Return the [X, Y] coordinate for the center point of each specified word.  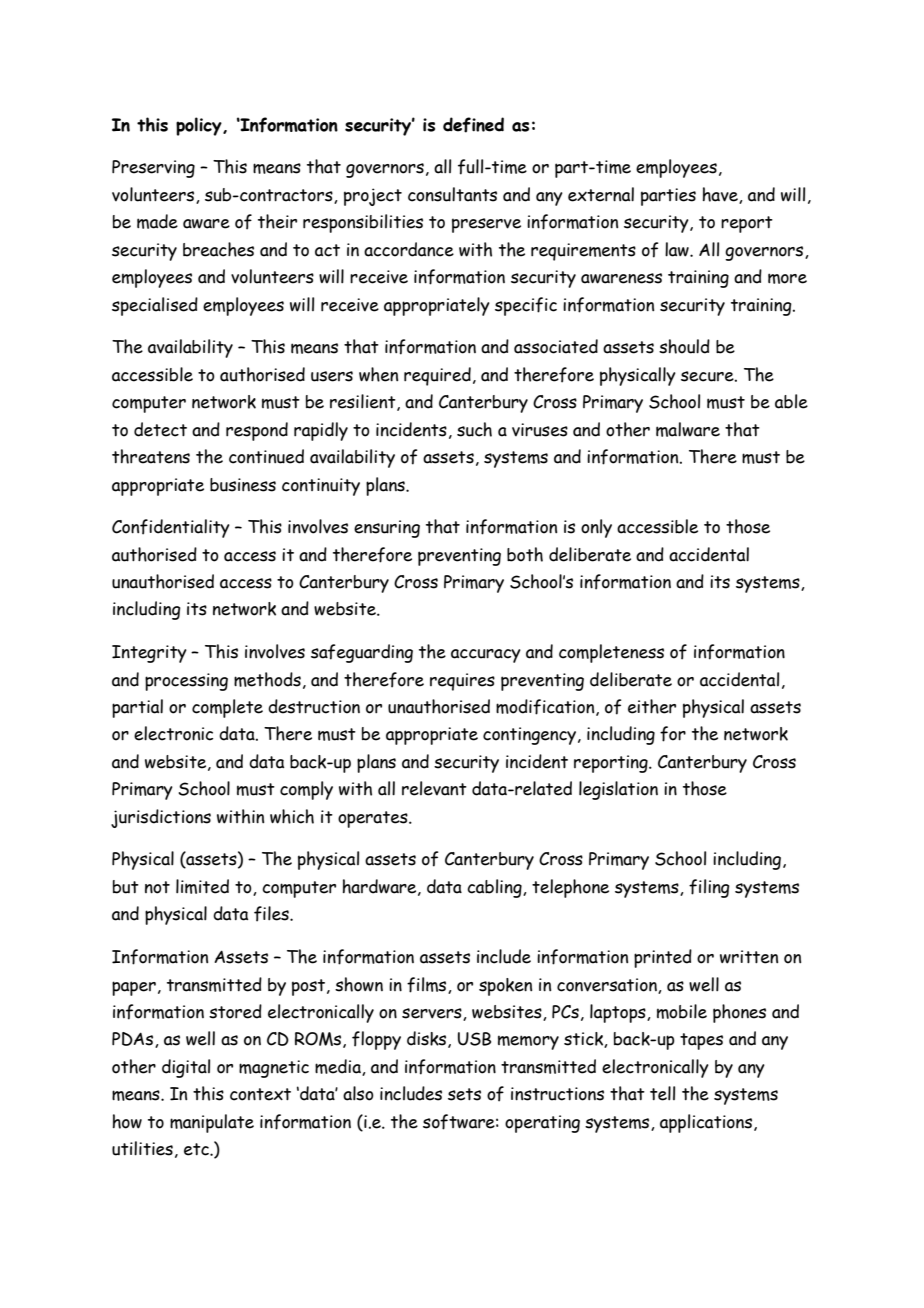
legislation [618, 790]
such [474, 429]
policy [200, 126]
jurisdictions [161, 818]
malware [688, 429]
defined [473, 125]
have [721, 195]
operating [542, 1124]
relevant [434, 788]
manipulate [212, 1123]
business [243, 485]
